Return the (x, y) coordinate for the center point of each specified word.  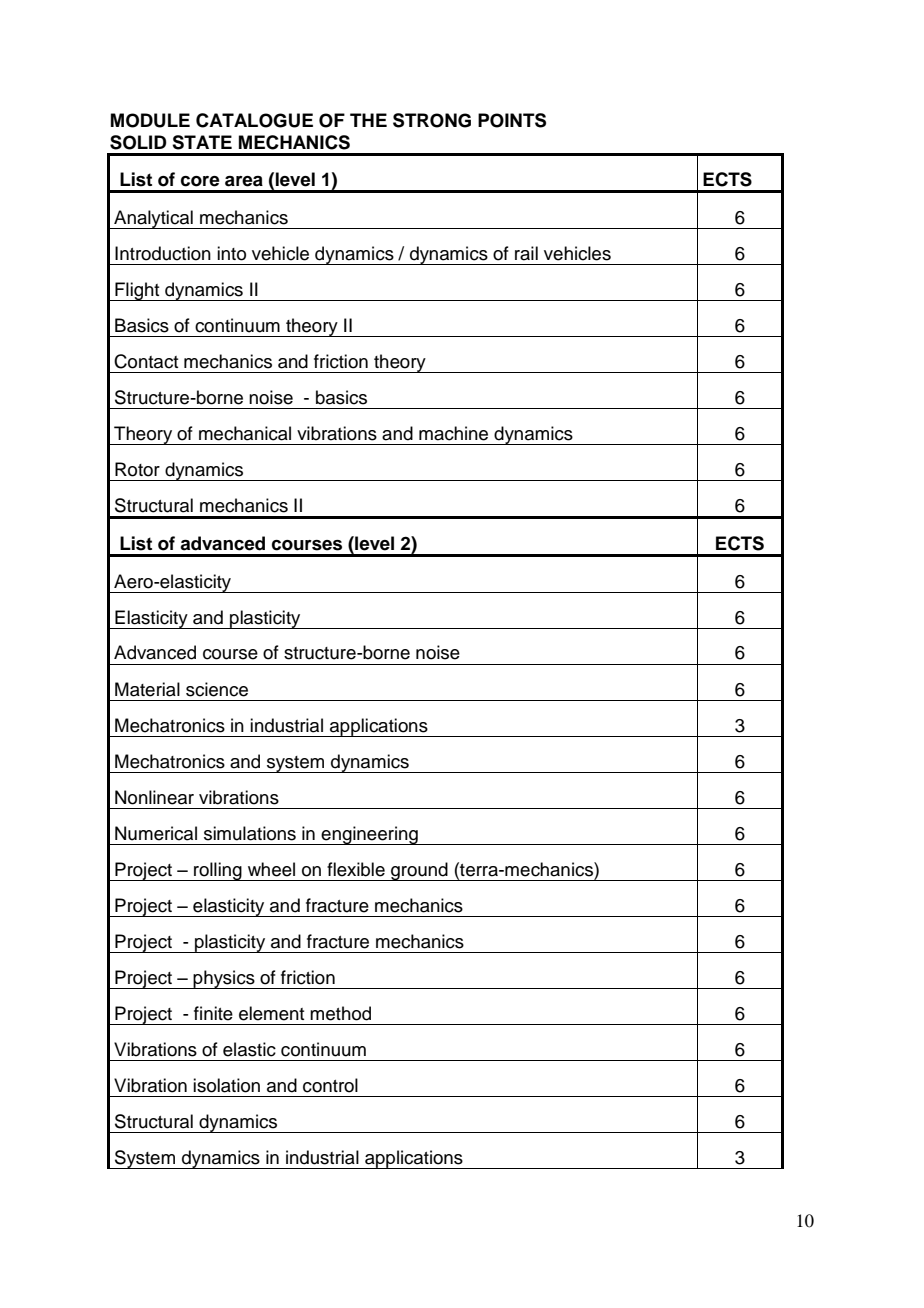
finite (213, 1013)
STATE (202, 142)
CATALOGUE (254, 120)
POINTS (512, 120)
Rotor (137, 469)
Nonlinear (154, 797)
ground (419, 871)
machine (453, 433)
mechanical (245, 433)
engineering (369, 835)
